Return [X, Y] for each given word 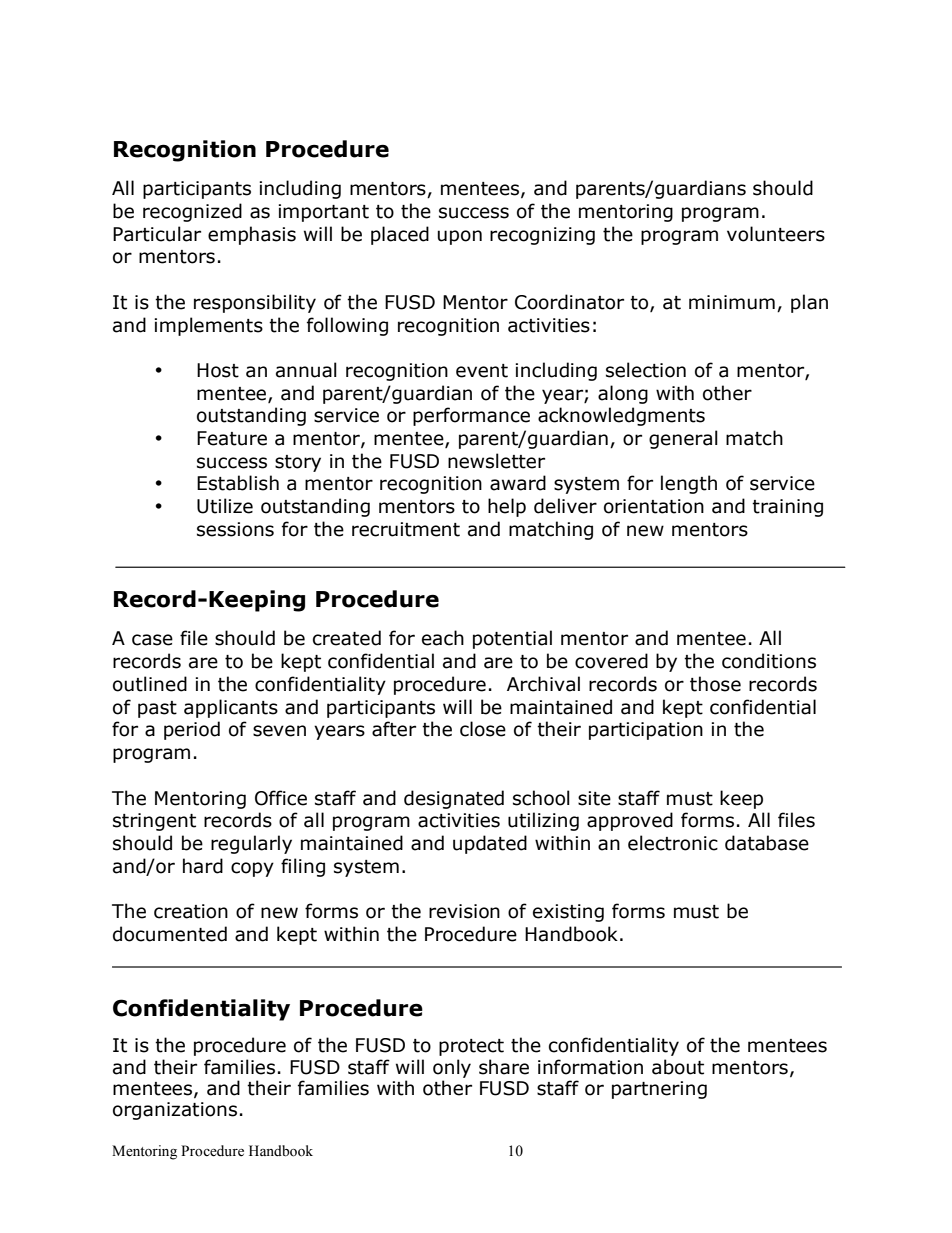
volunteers [776, 234]
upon [460, 237]
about [678, 1067]
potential [512, 639]
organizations [175, 1111]
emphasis [252, 235]
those [715, 684]
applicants [231, 708]
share [504, 1067]
